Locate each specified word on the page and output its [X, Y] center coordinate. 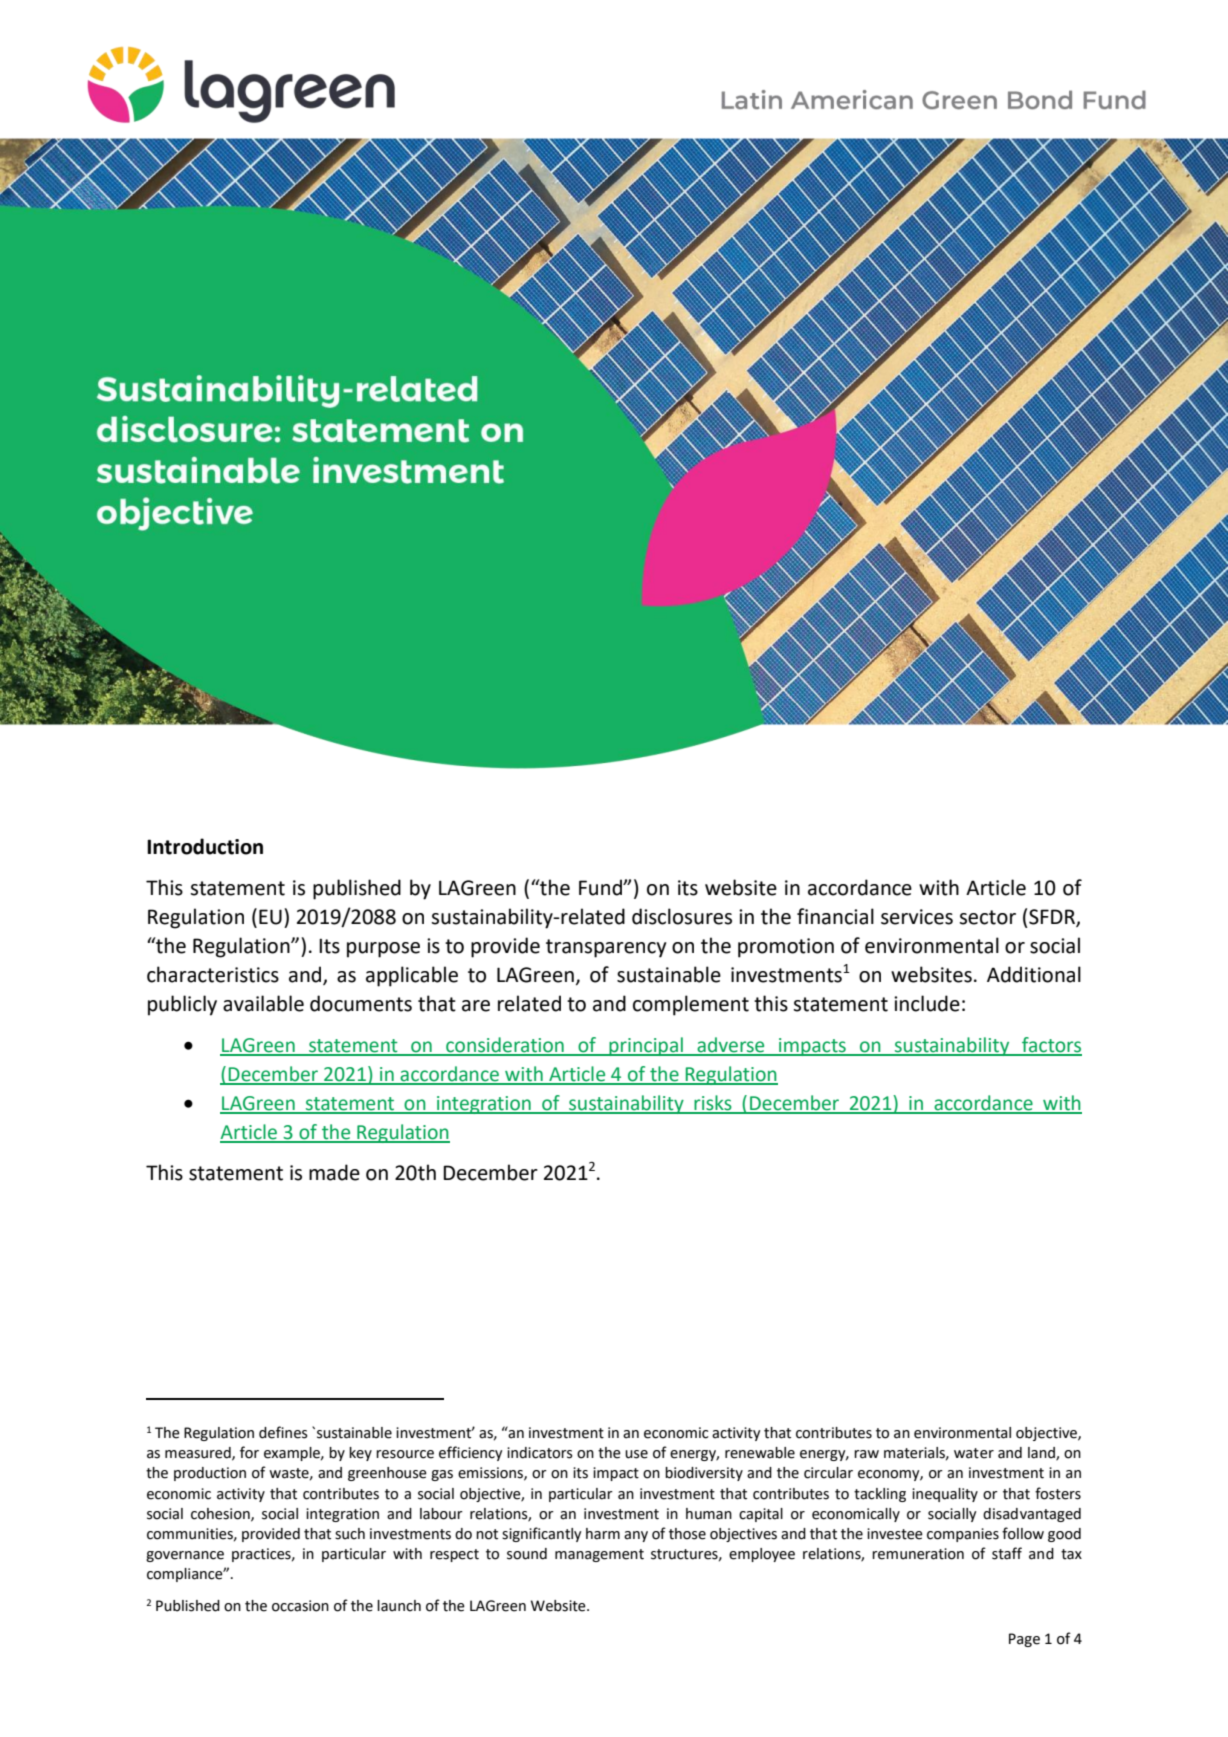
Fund [601, 887]
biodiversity [704, 1474]
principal [646, 1046]
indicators [540, 1453]
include [927, 1003]
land [1042, 1454]
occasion [300, 1606]
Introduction [205, 846]
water [974, 1453]
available [263, 1003]
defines [283, 1432]
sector [987, 917]
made [334, 1172]
